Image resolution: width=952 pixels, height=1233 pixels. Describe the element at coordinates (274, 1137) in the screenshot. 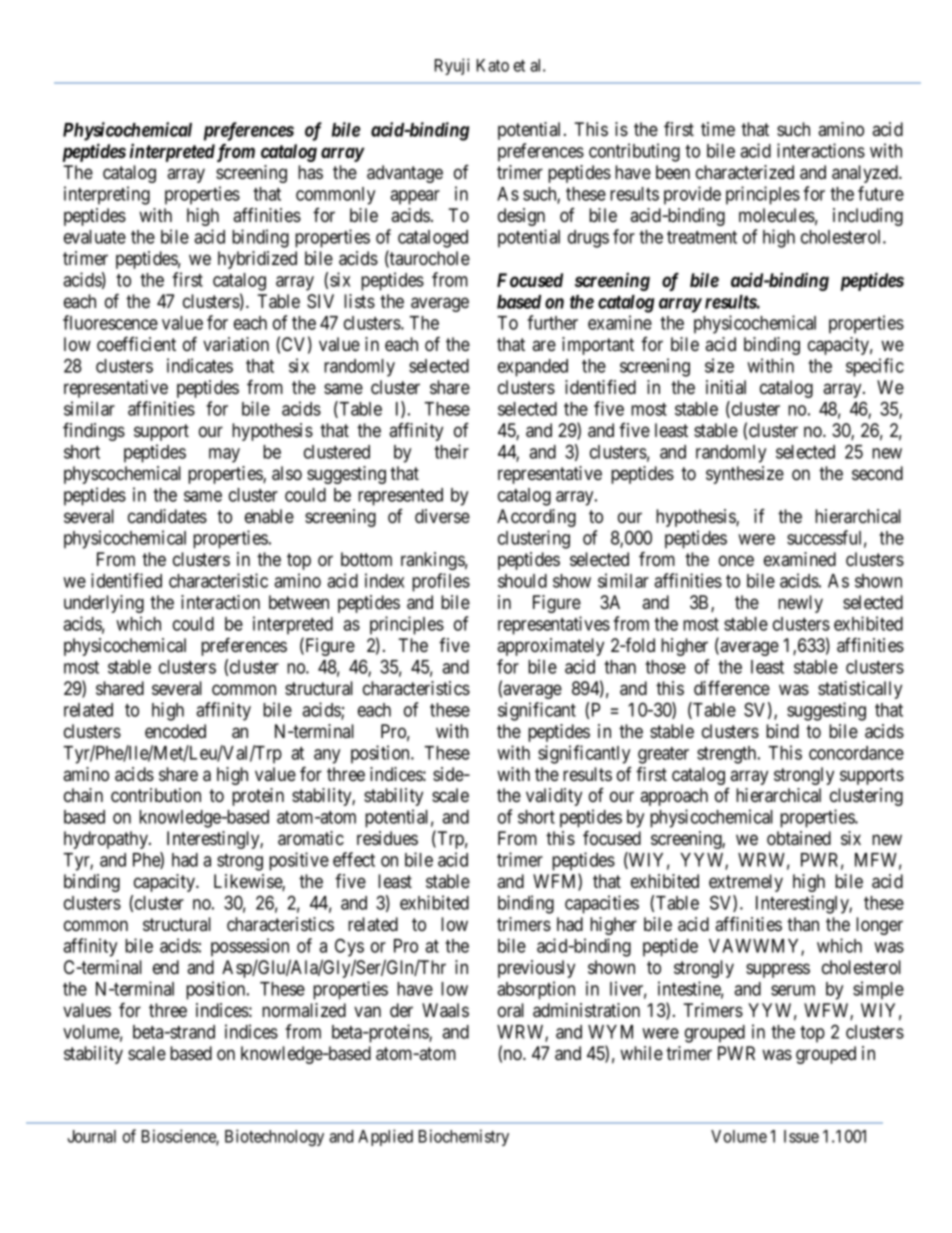

I see `Biotechnology` at that location.
